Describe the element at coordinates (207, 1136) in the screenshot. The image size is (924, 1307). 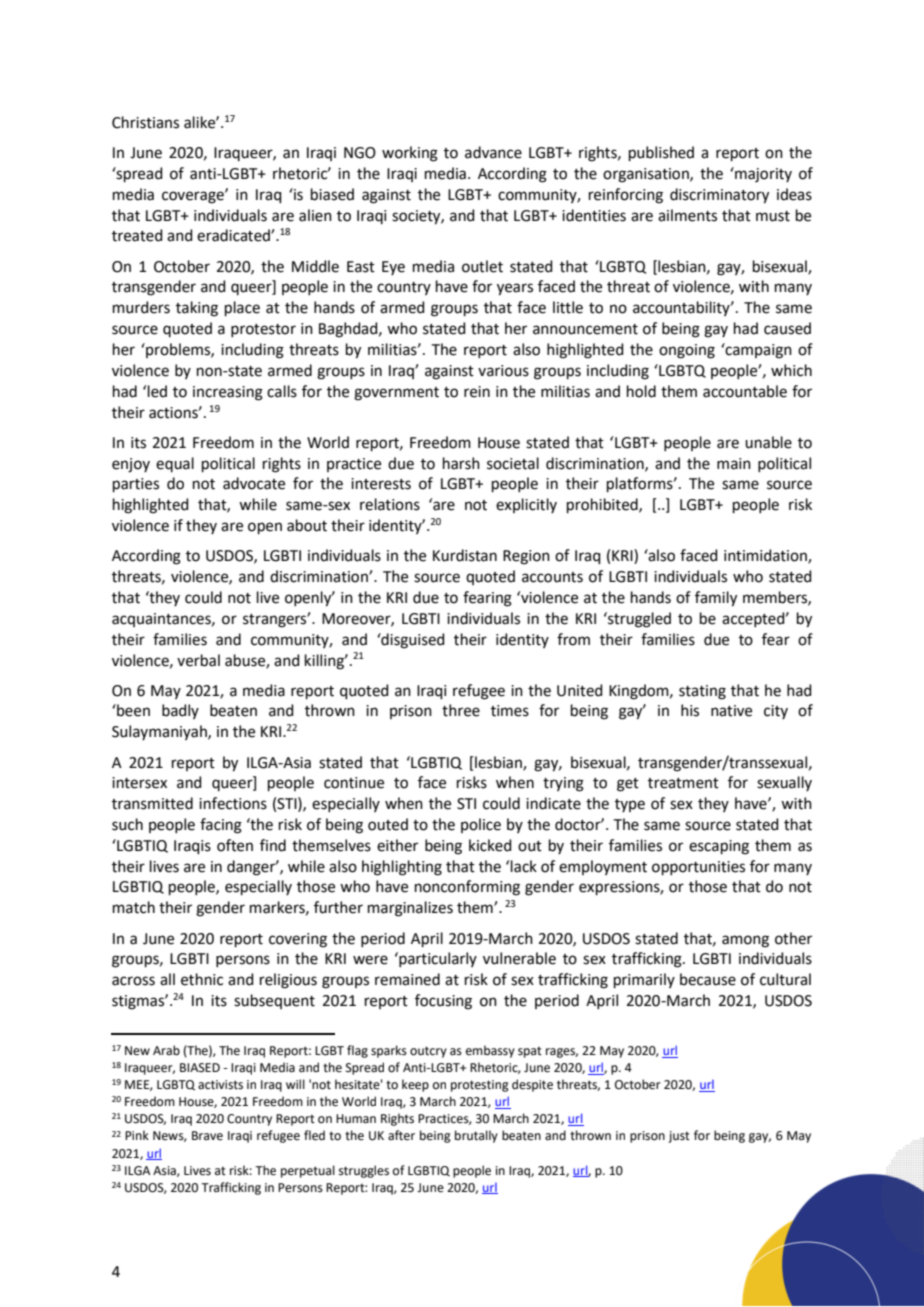
I see `Brave` at that location.
